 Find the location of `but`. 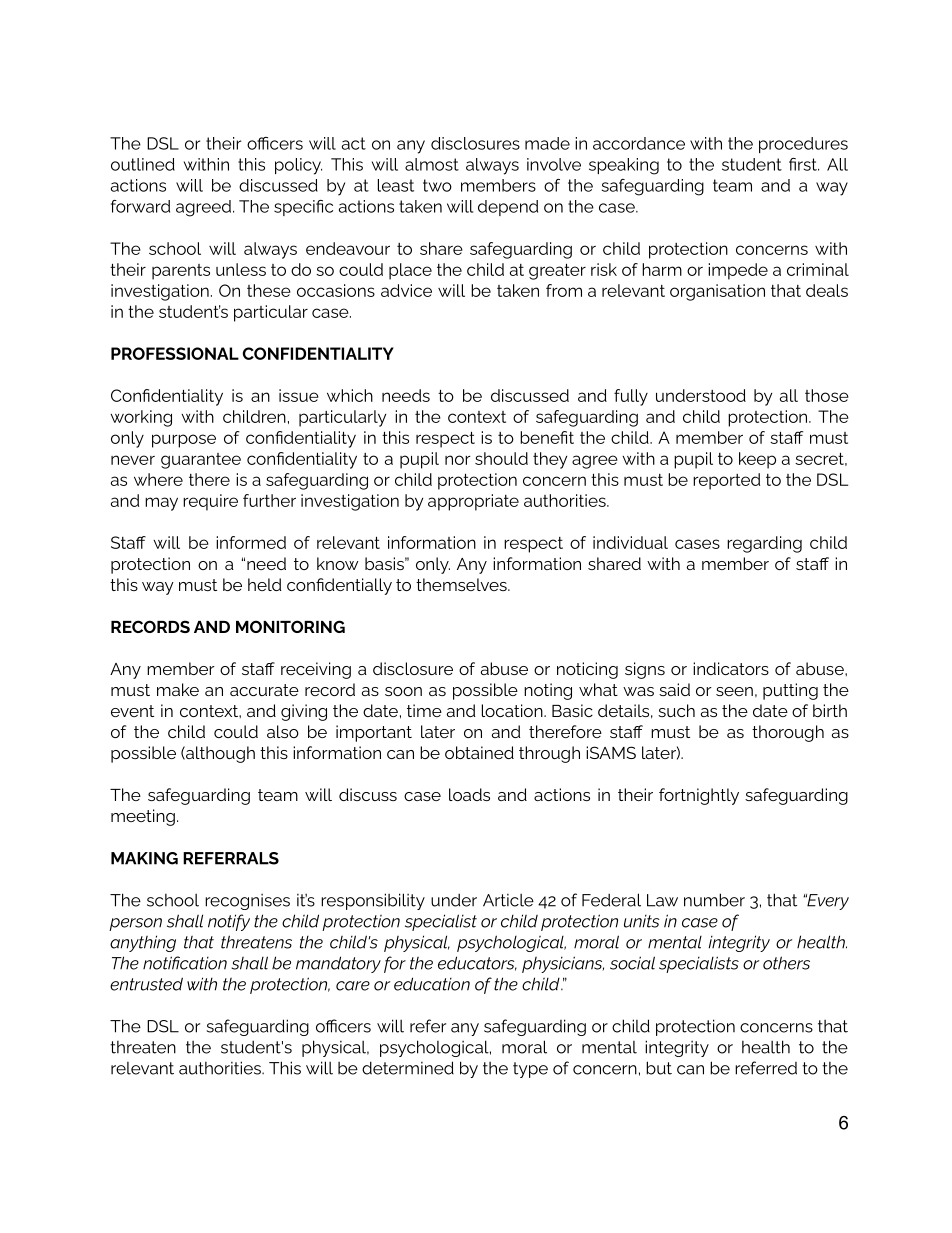

but is located at coordinates (659, 1068).
